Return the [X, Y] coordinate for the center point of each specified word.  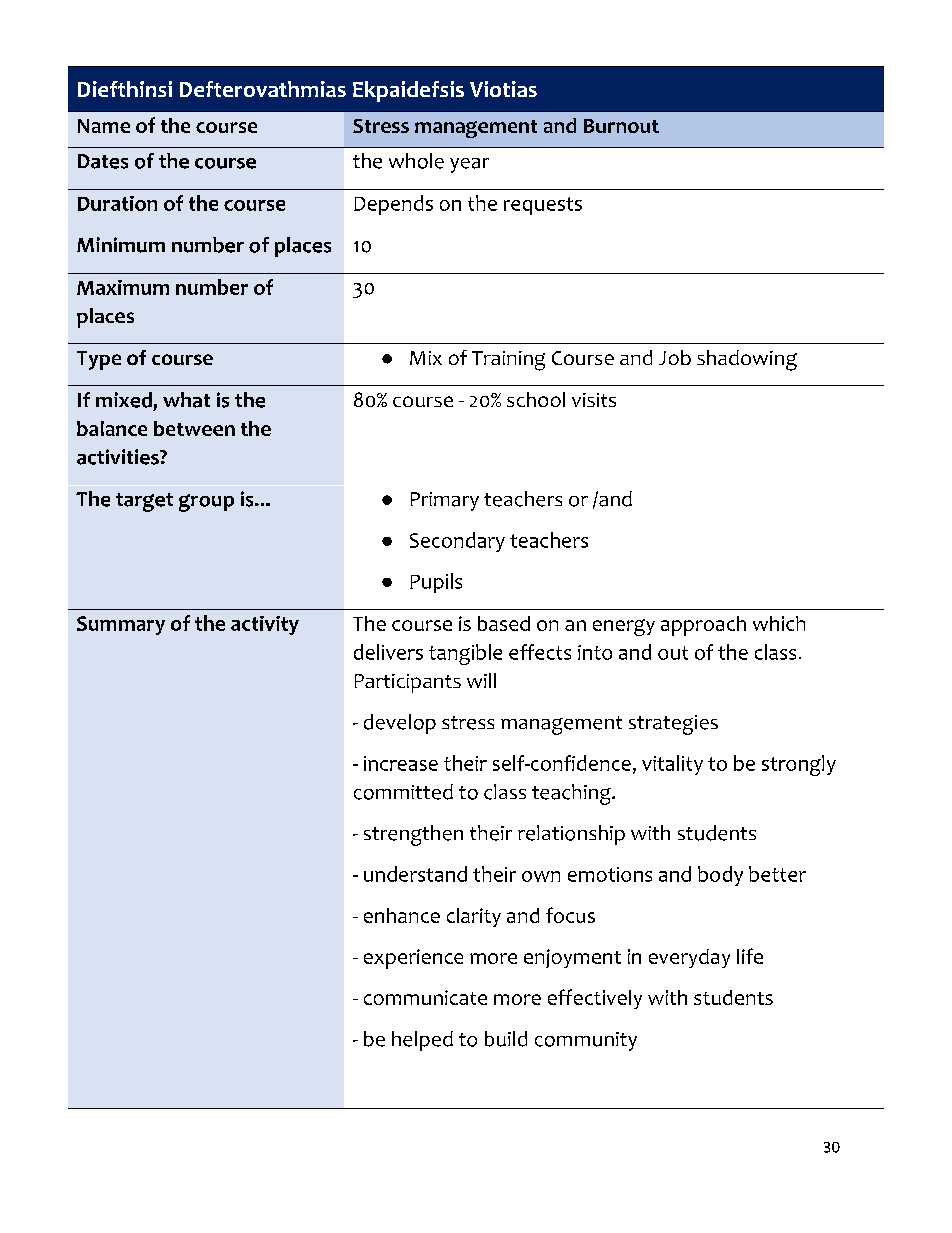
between [194, 428]
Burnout [621, 126]
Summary [121, 625]
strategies [673, 725]
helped [422, 1041]
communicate [425, 997]
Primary [445, 501]
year [469, 165]
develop [400, 724]
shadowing [747, 360]
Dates [103, 161]
